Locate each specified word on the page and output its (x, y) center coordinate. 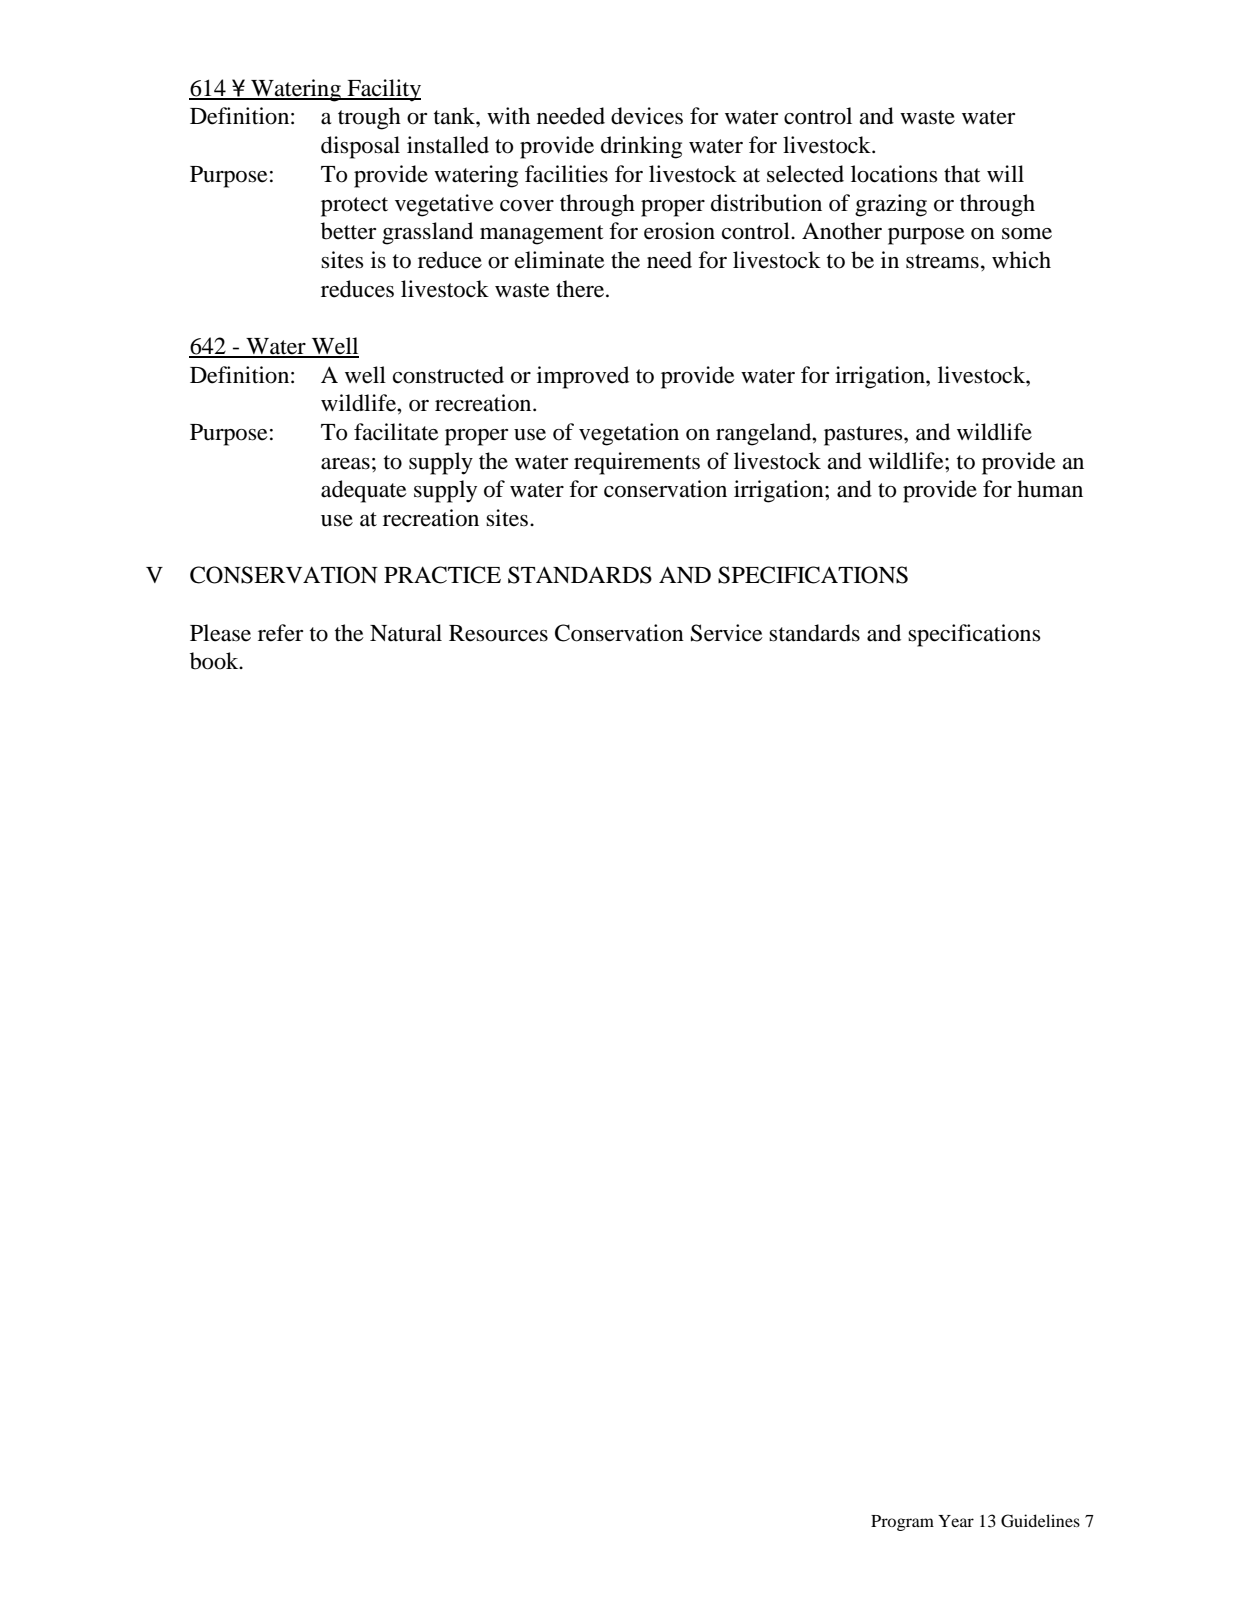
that (962, 174)
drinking (641, 147)
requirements (637, 463)
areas (345, 464)
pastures (864, 436)
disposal (360, 147)
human (1050, 489)
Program (902, 1523)
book (215, 661)
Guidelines (1040, 1521)
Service (727, 633)
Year (956, 1521)
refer (280, 633)
